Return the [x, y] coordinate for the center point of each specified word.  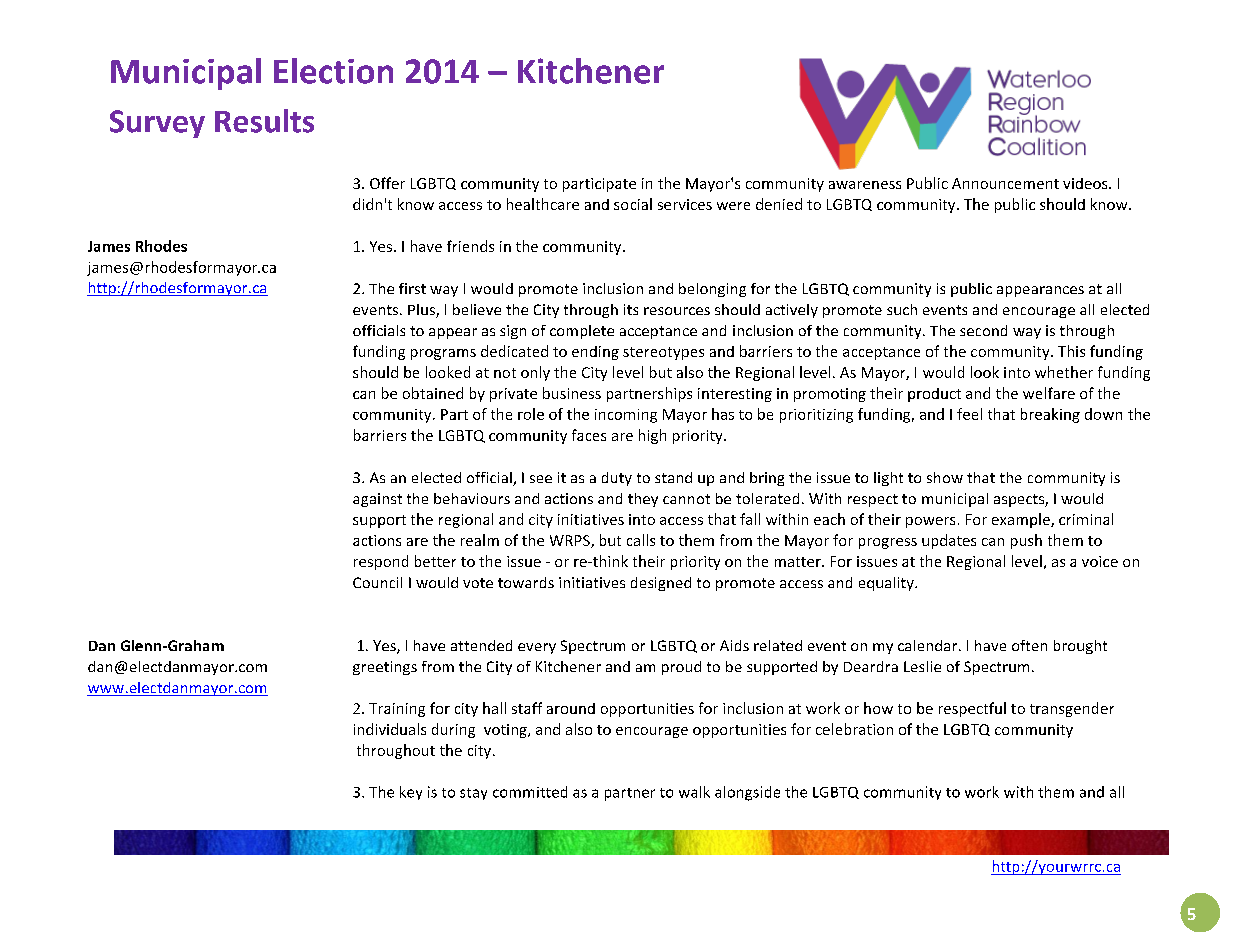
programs [443, 354]
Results [264, 121]
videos [1086, 183]
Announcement [1005, 183]
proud [681, 668]
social [633, 204]
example [1022, 520]
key [411, 793]
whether [1064, 372]
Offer [387, 183]
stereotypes [663, 353]
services [685, 204]
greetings [385, 668]
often [1029, 645]
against [377, 500]
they [643, 500]
